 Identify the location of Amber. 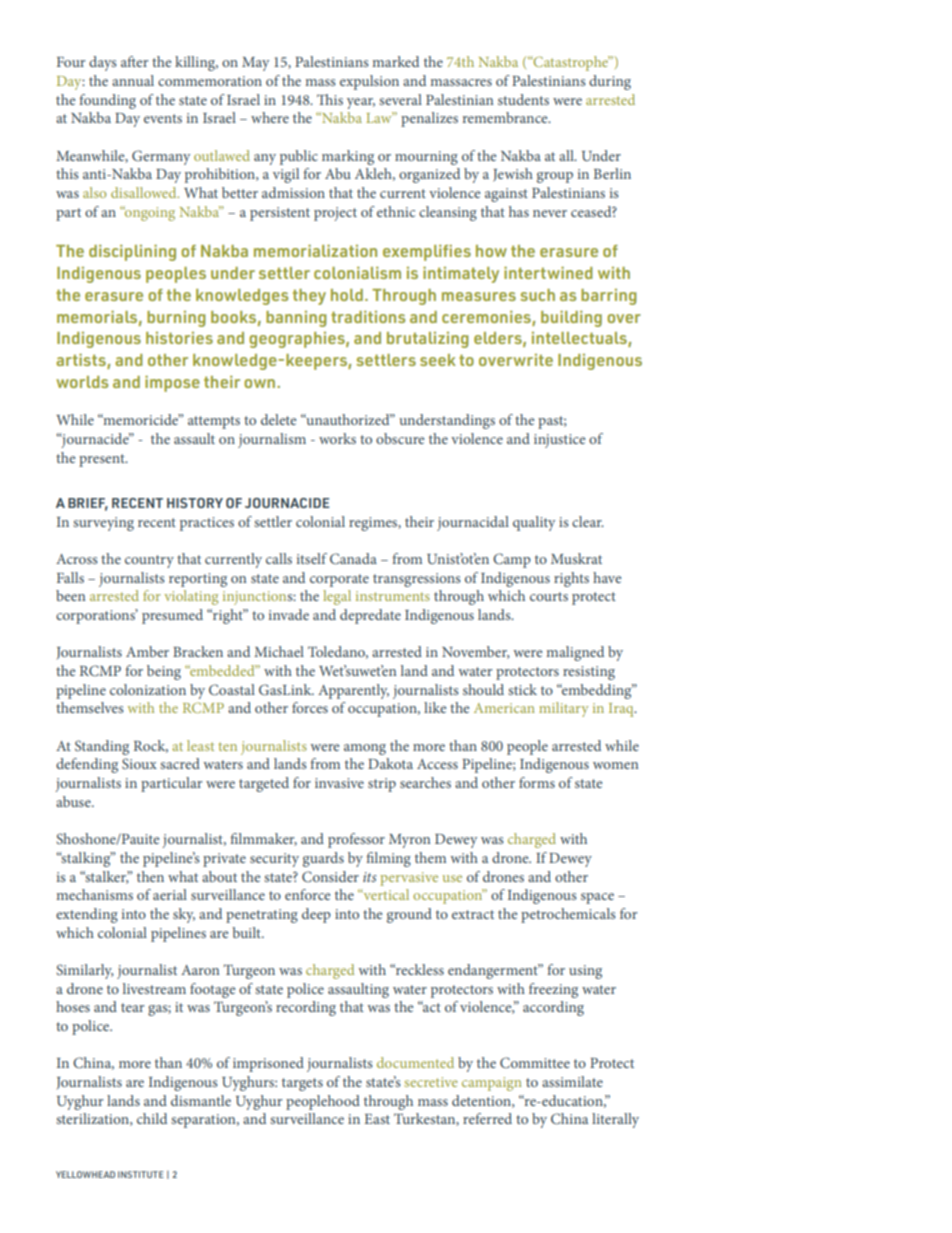
(147, 651).
